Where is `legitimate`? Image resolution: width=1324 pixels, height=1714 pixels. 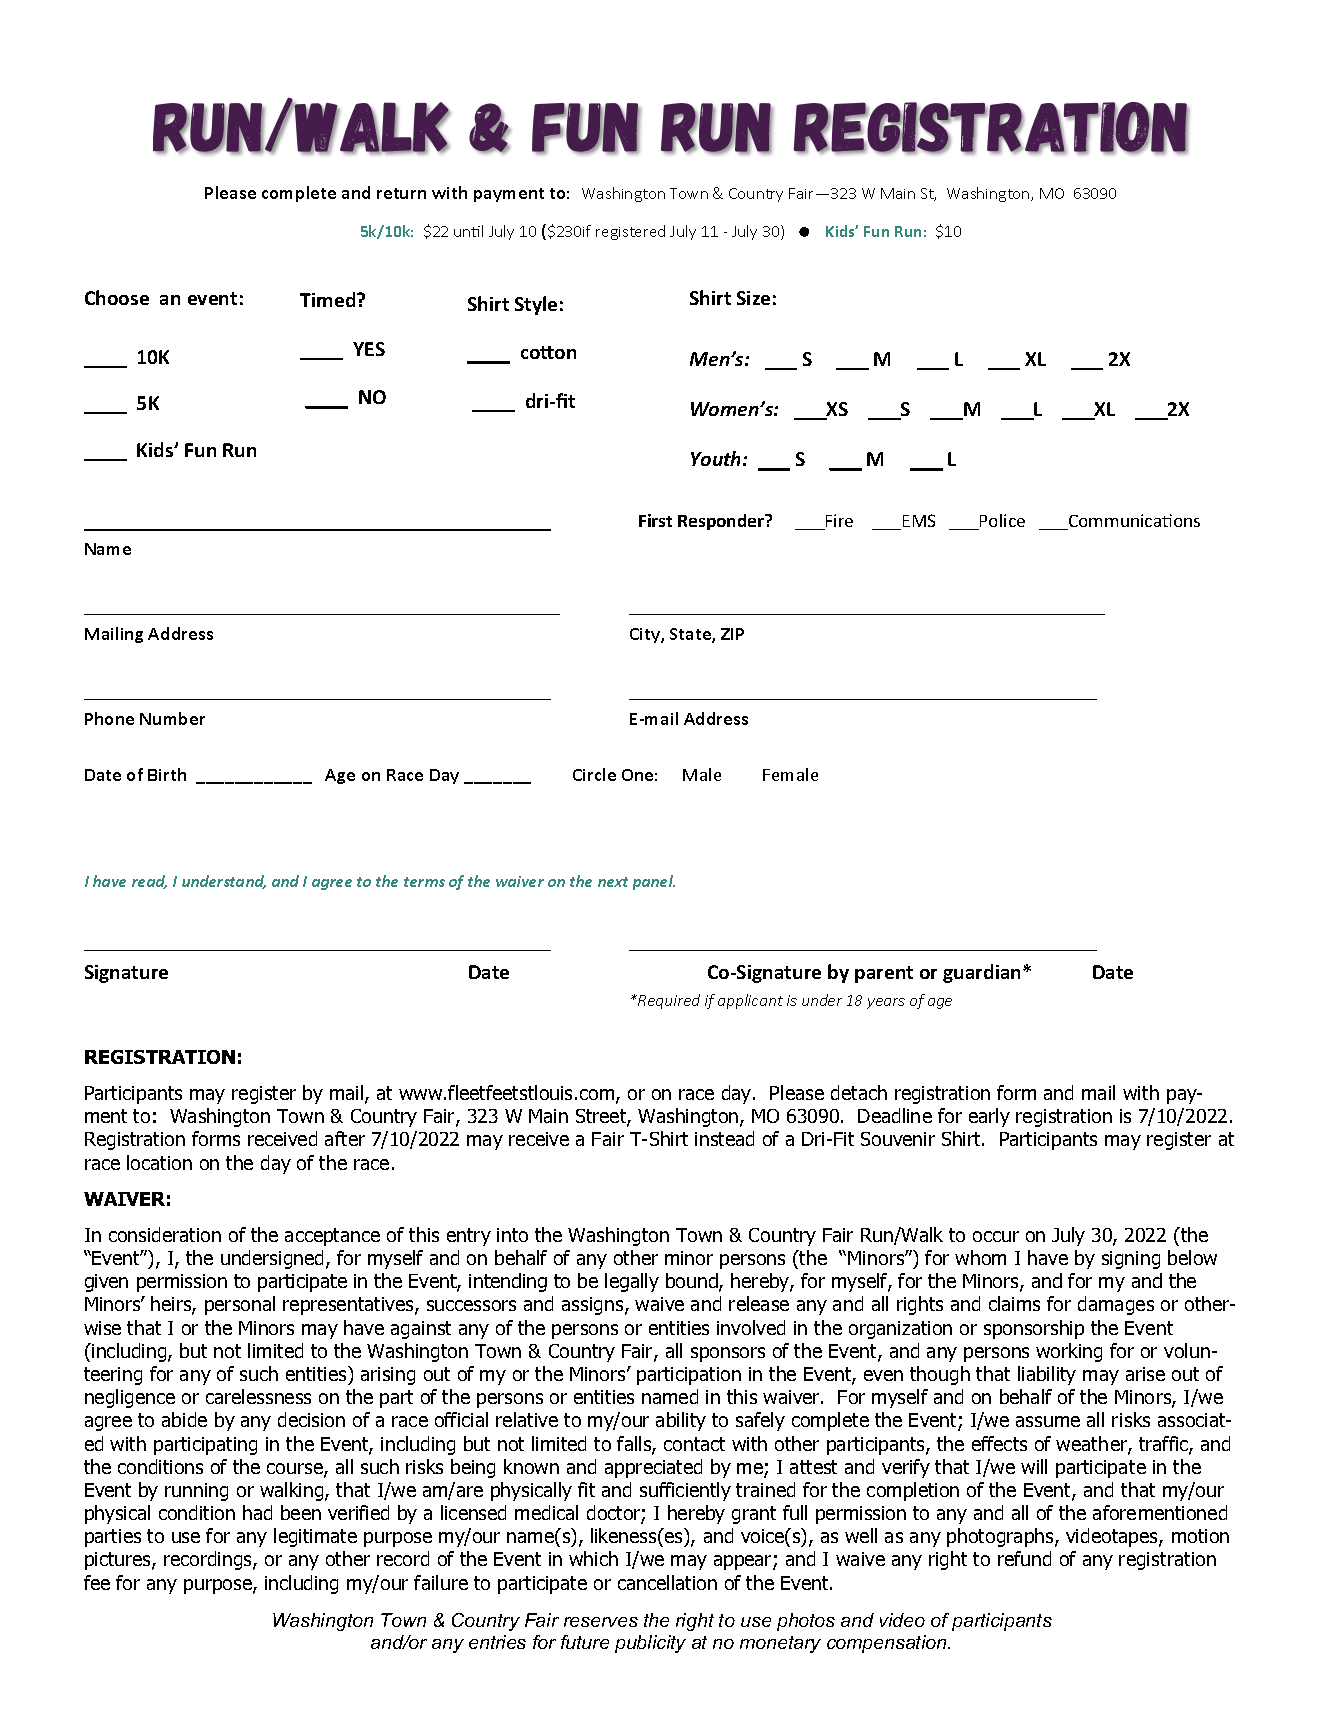
legitimate is located at coordinates (315, 1537).
